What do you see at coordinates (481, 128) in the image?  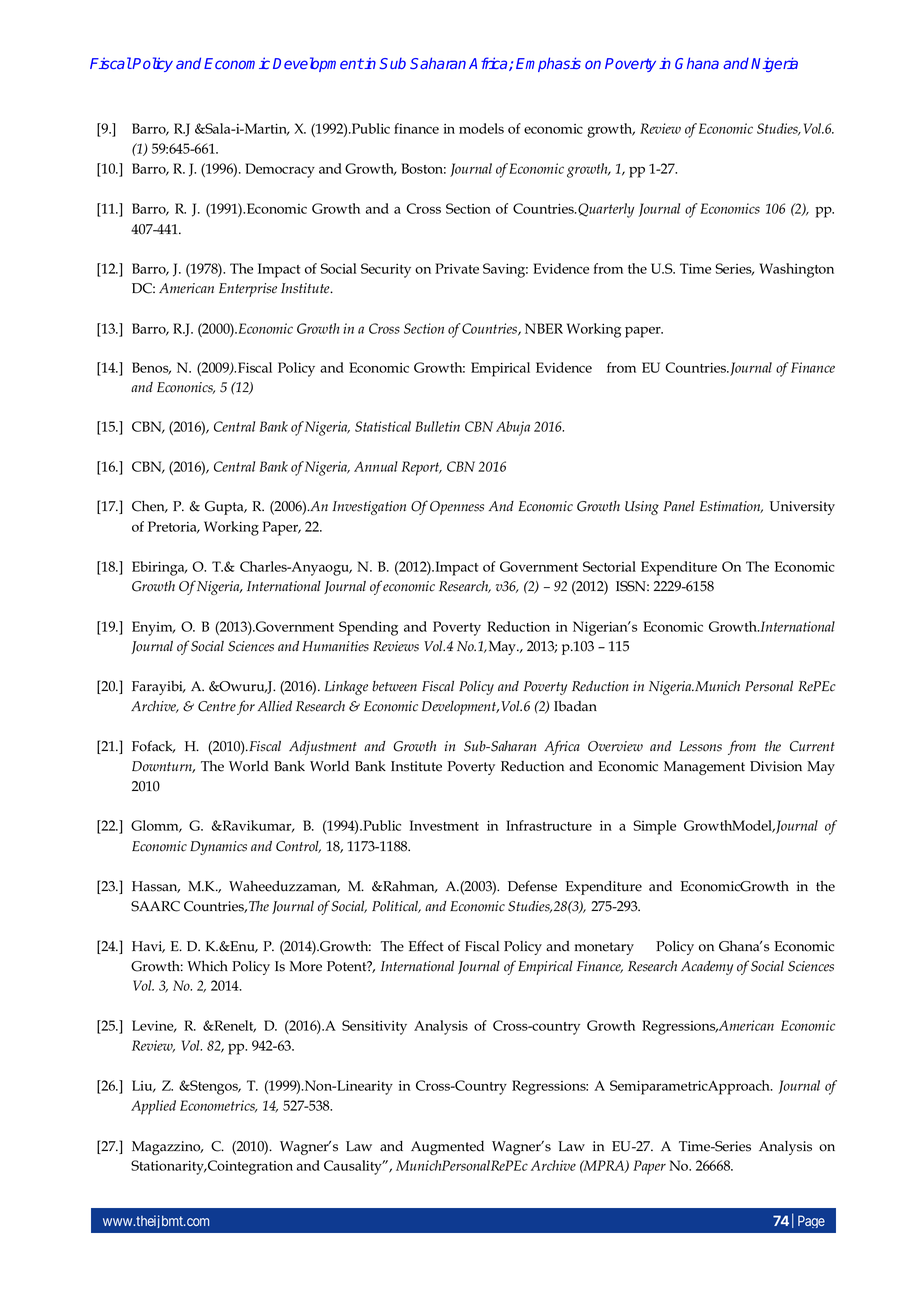 I see `models` at bounding box center [481, 128].
